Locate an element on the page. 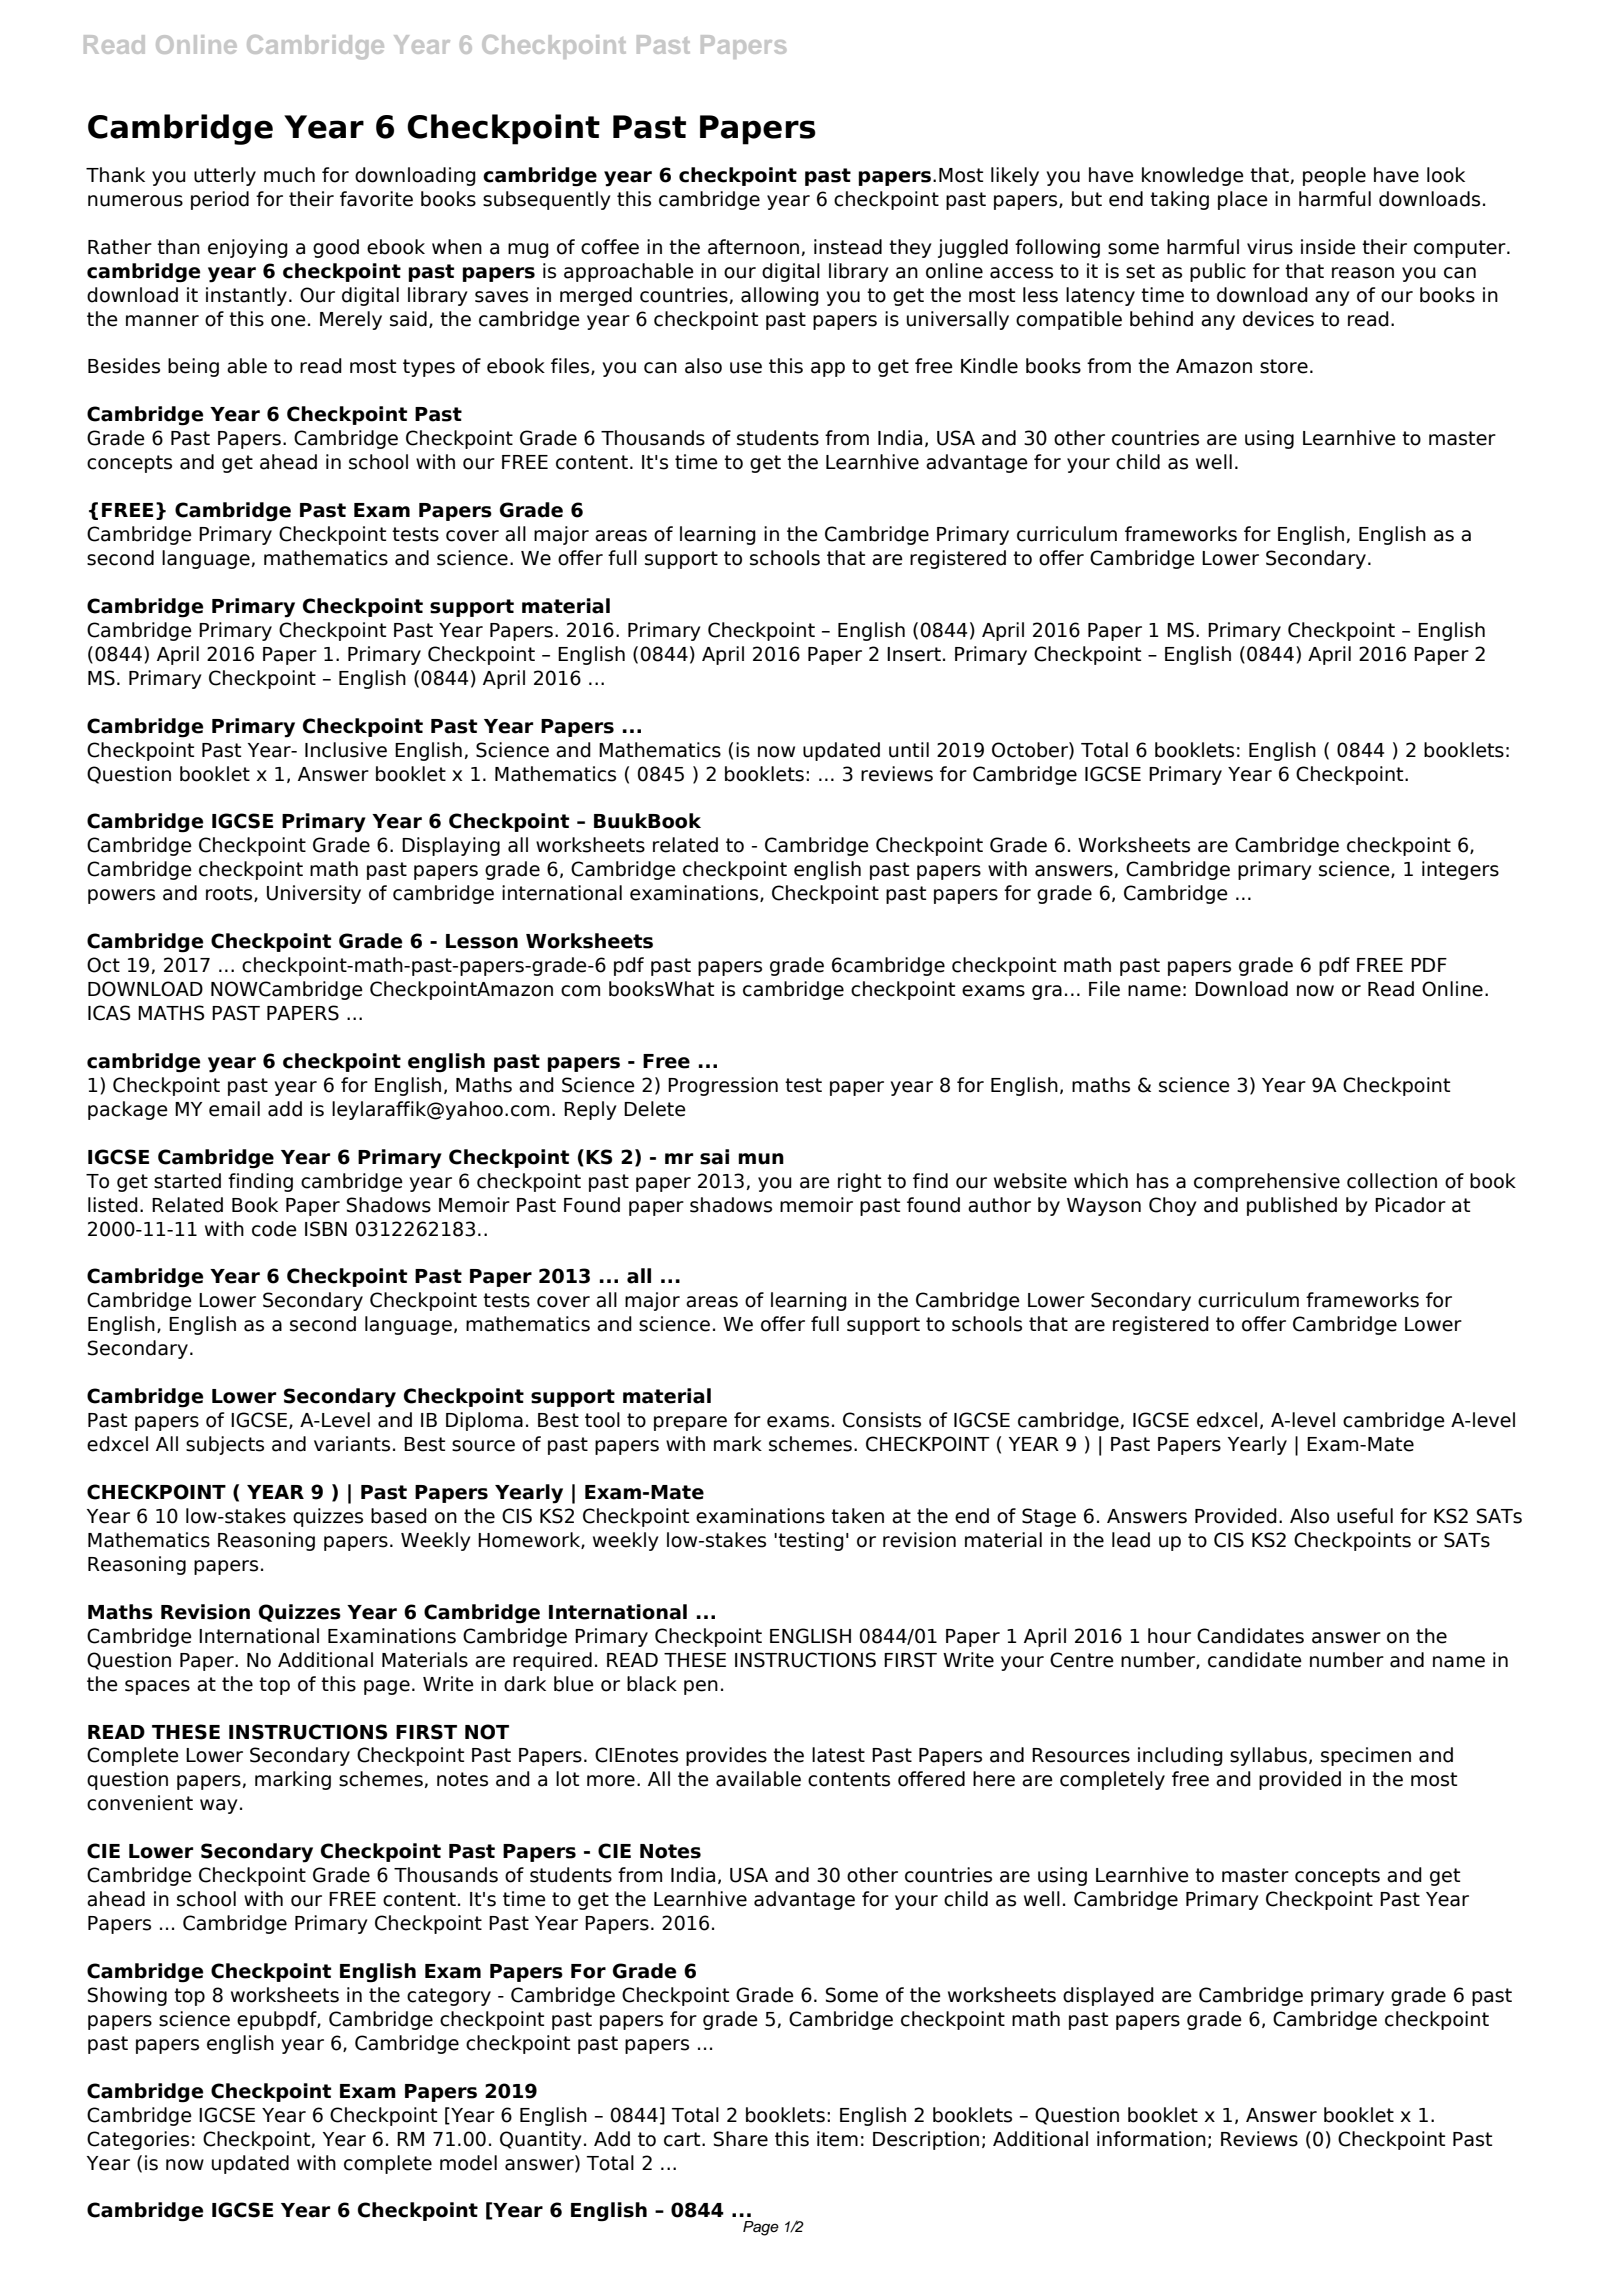 Image resolution: width=1613 pixels, height=2281 pixels. roots is located at coordinates (230, 894).
